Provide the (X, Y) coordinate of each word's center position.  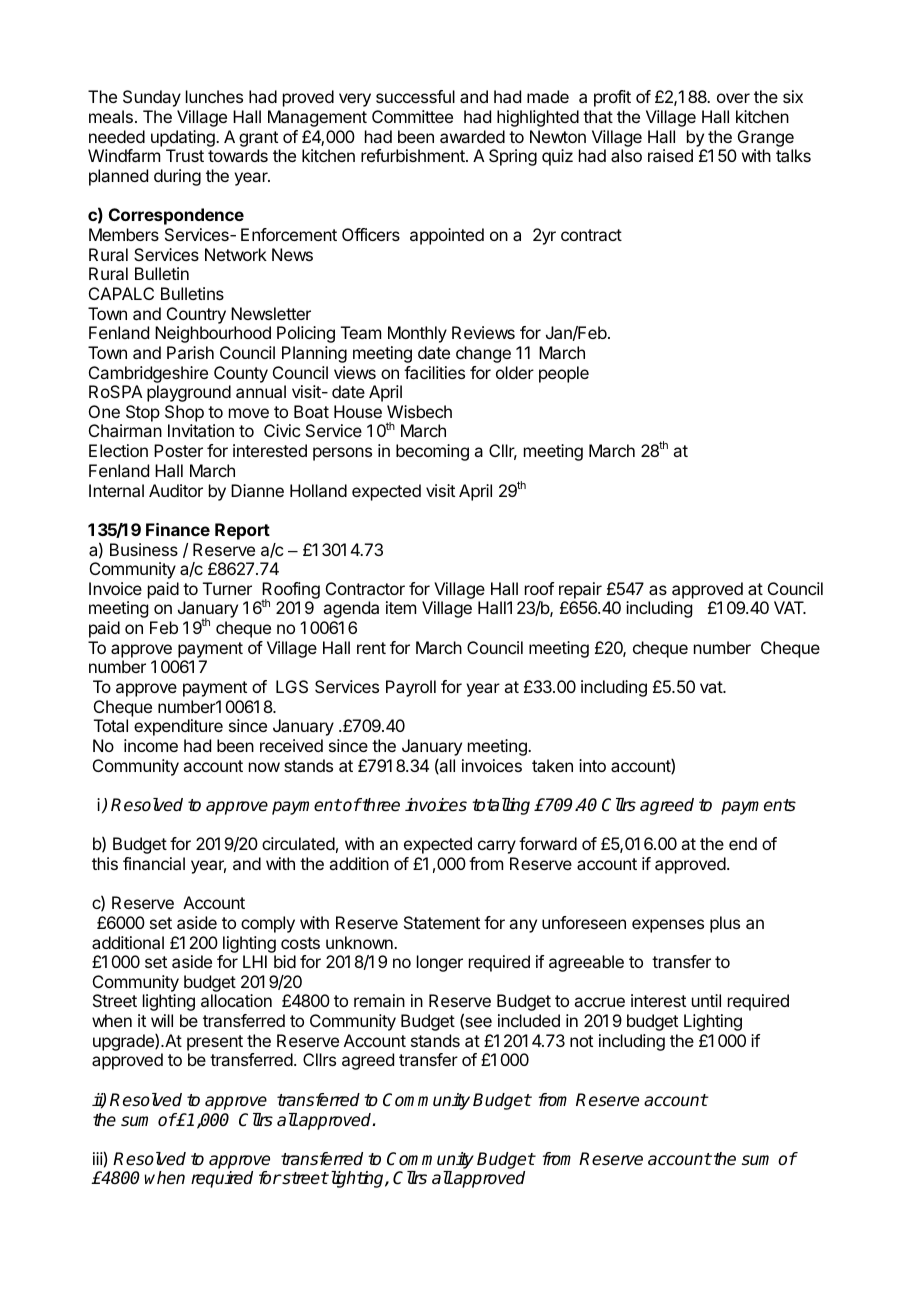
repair (580, 590)
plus (725, 924)
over (733, 98)
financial (154, 863)
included (529, 1020)
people (564, 374)
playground (189, 393)
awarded (472, 136)
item (401, 607)
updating (184, 138)
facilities (434, 372)
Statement (442, 922)
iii (98, 1158)
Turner (227, 588)
